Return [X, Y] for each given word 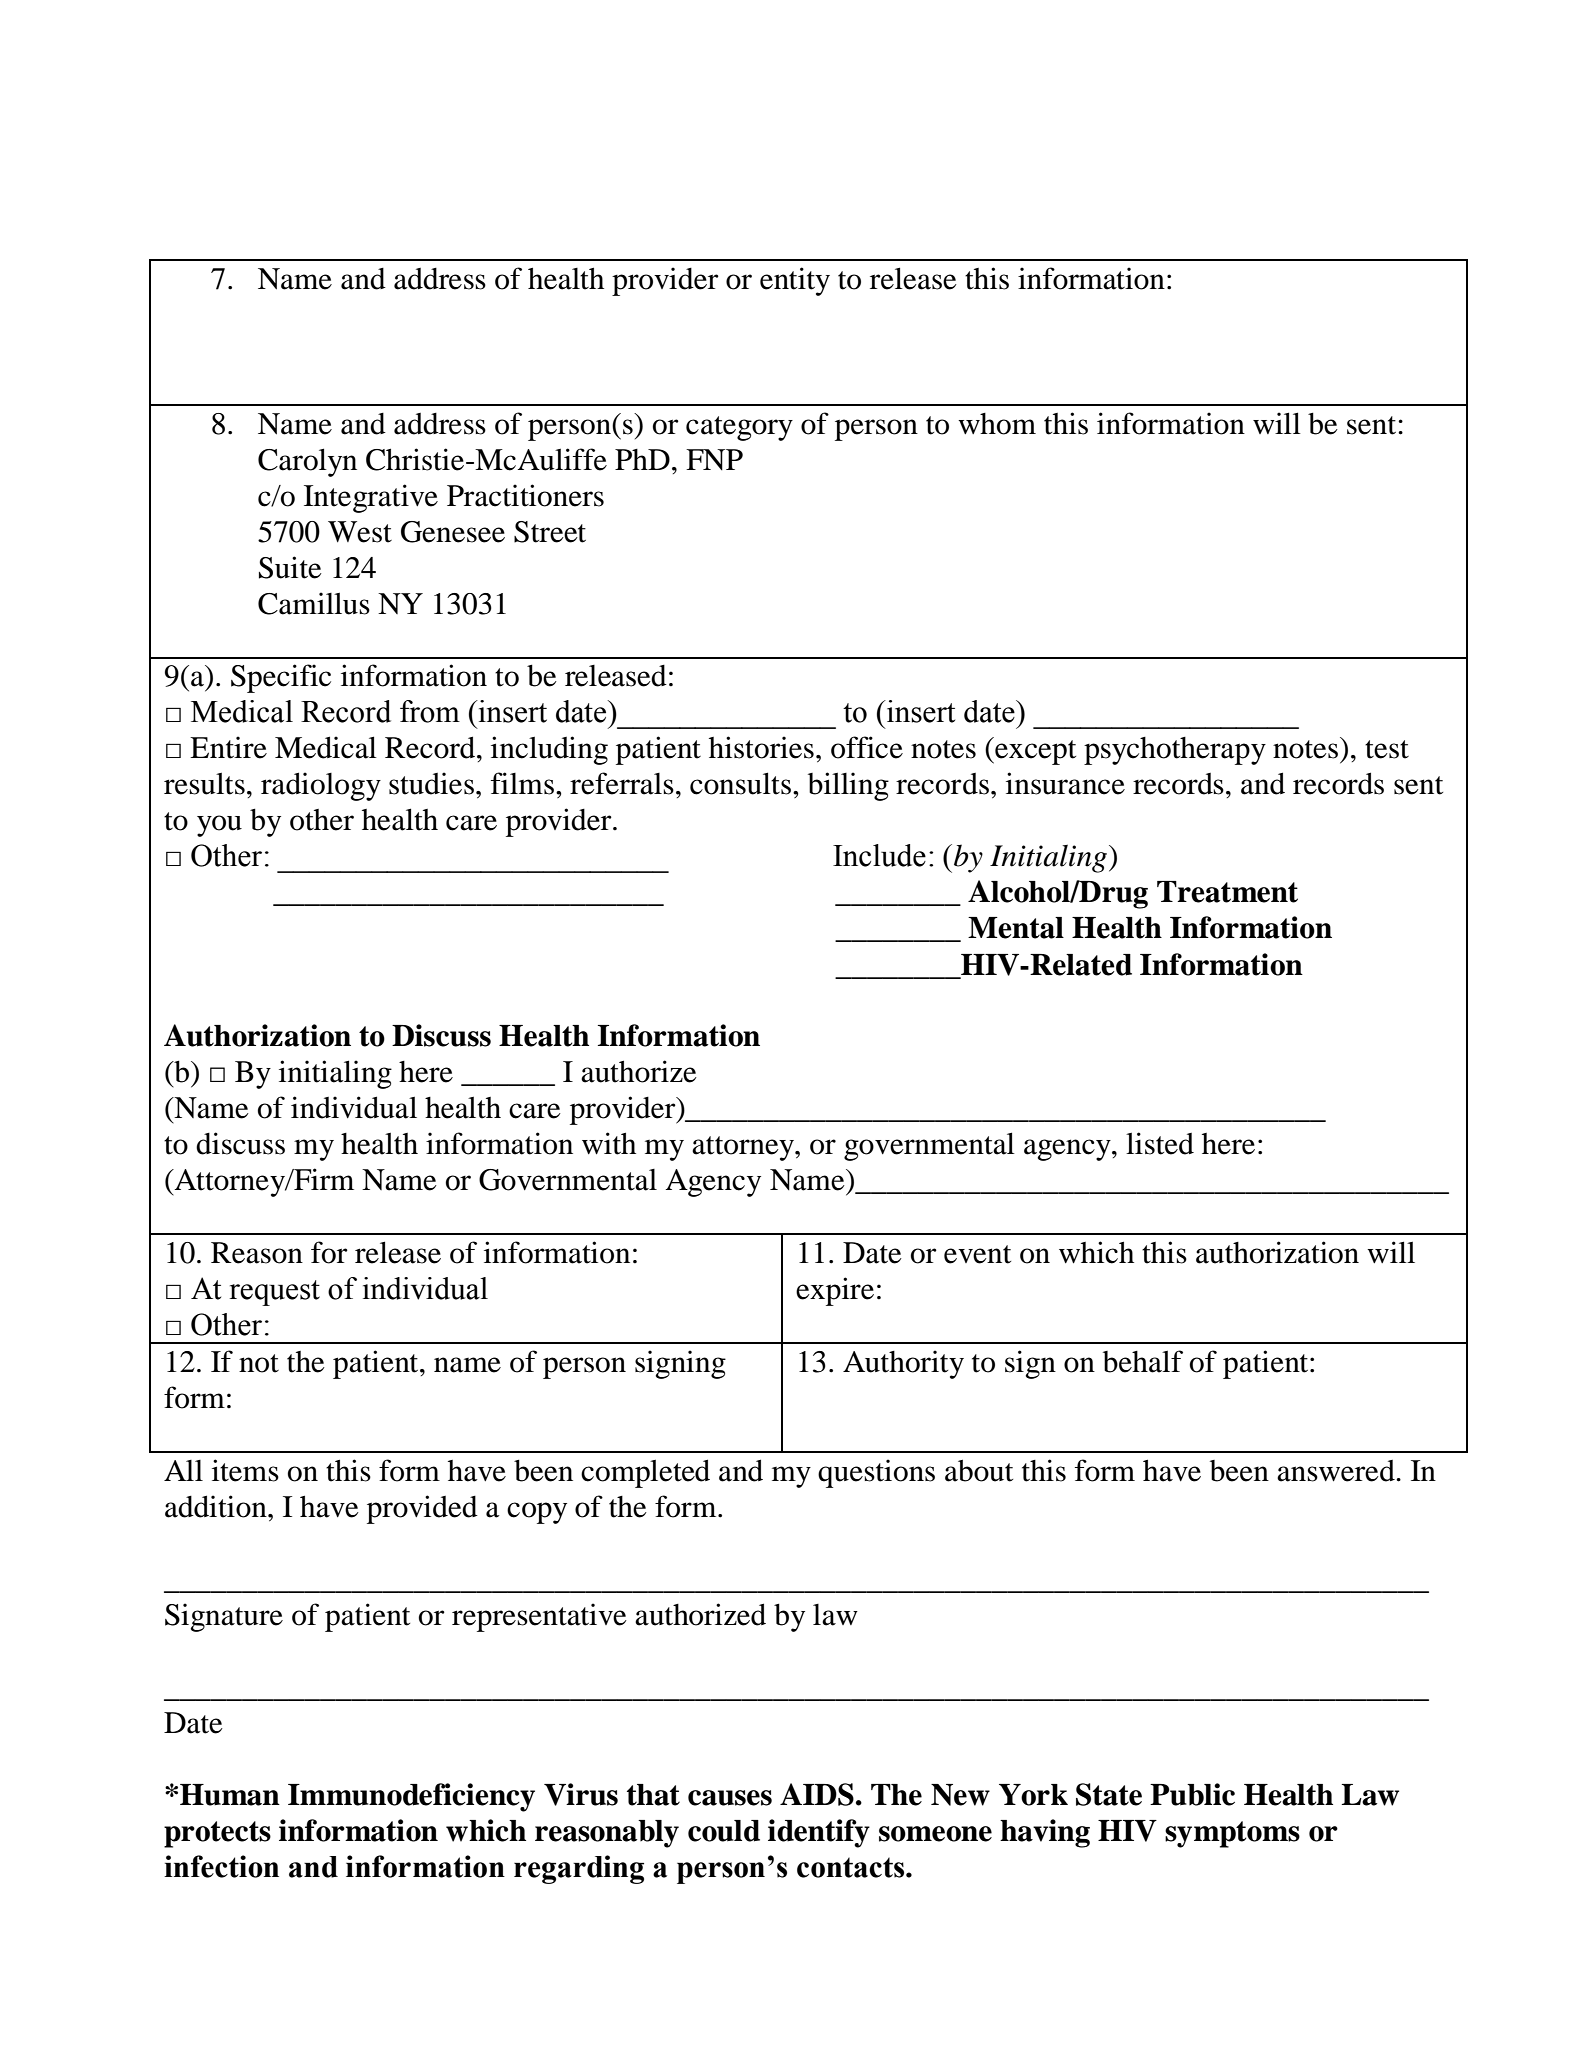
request [274, 1293]
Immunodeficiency [411, 1797]
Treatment [1227, 892]
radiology [321, 786]
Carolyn [307, 462]
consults [740, 783]
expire [835, 1291]
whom [997, 424]
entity [795, 281]
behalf [1143, 1361]
